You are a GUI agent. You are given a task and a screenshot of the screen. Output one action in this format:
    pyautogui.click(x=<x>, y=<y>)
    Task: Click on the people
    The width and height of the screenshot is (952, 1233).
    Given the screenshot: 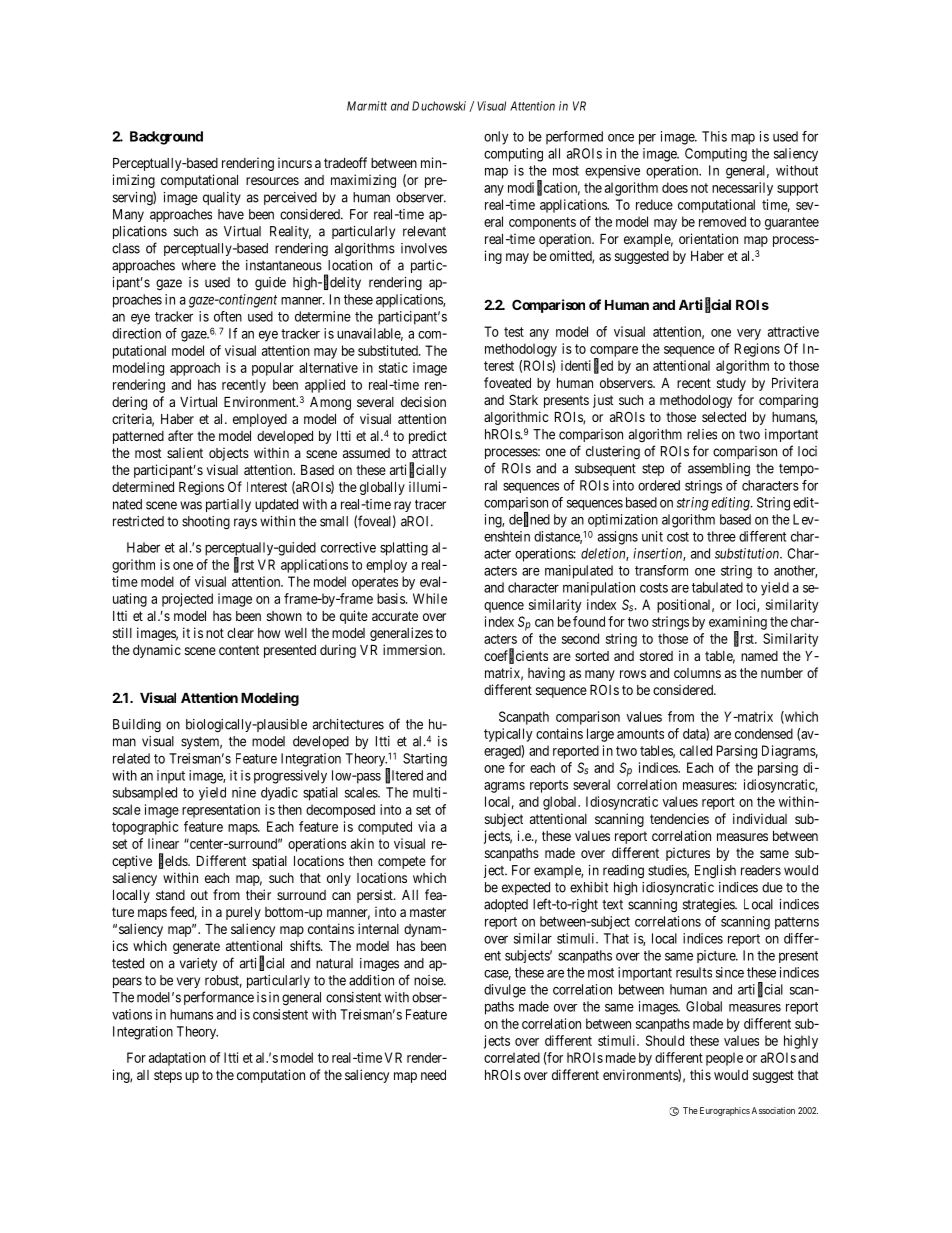 What is the action you would take?
    pyautogui.click(x=724, y=1059)
